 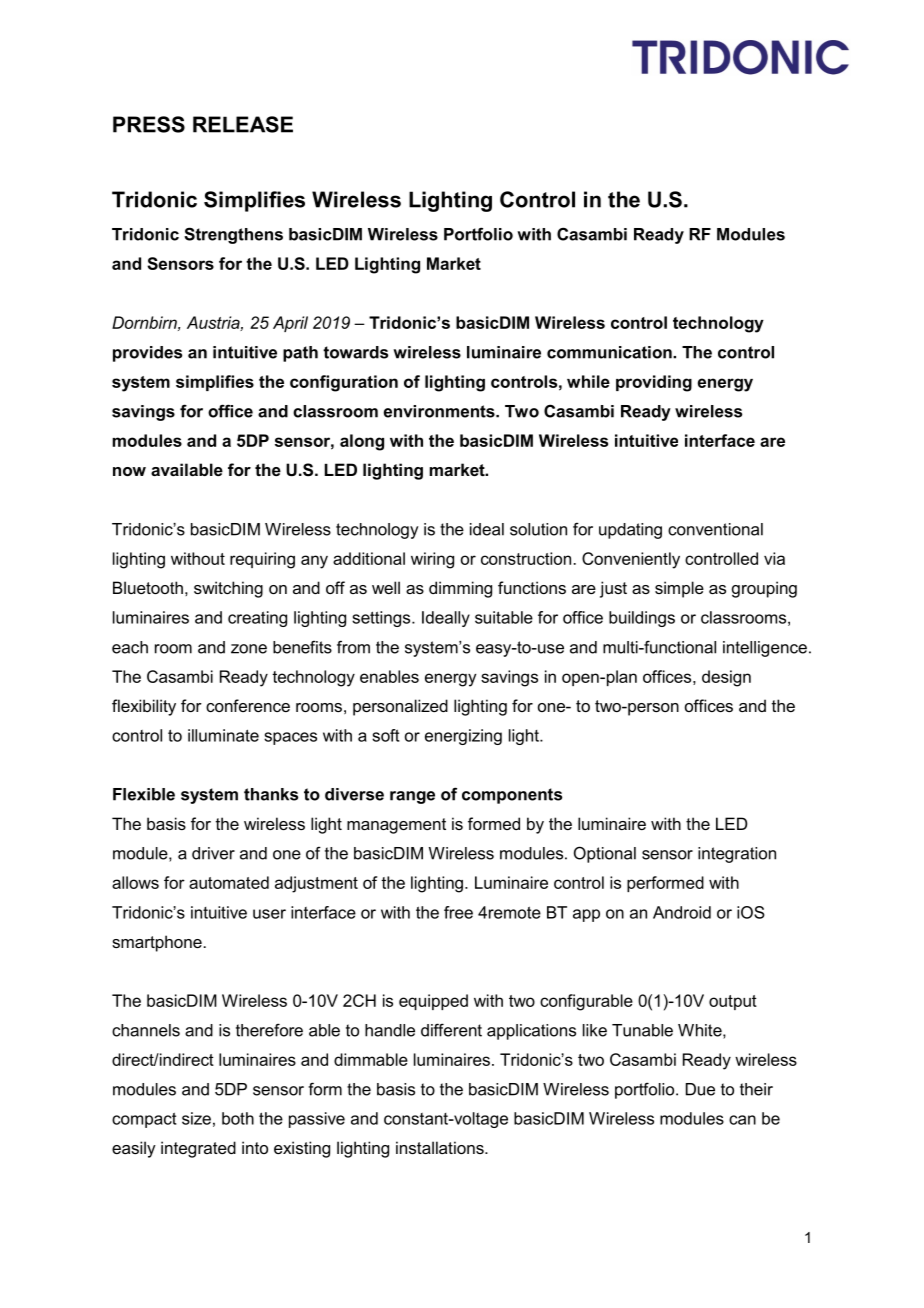 I want to click on Strengthens, so click(x=233, y=235).
